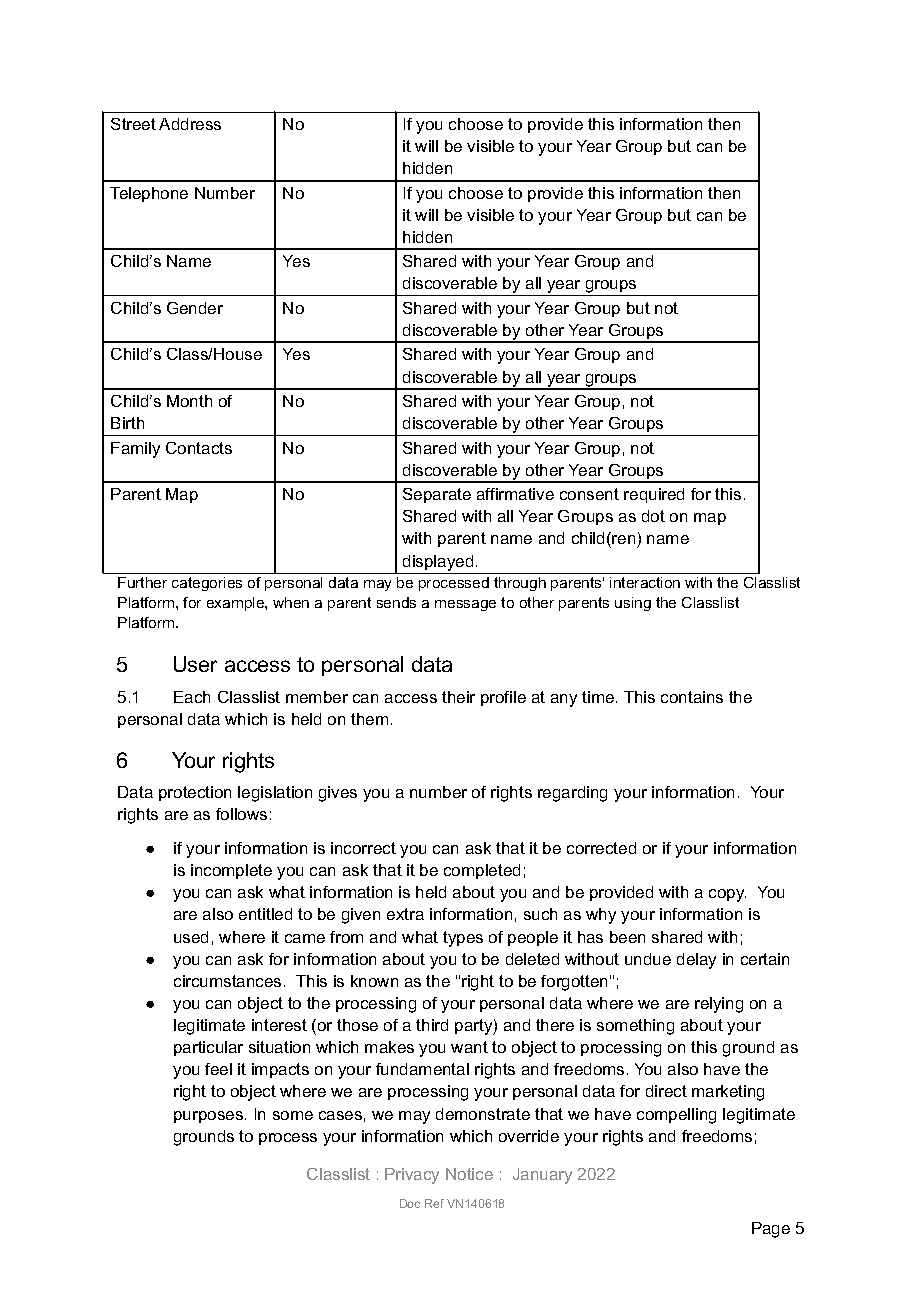 The width and height of the screenshot is (924, 1307). What do you see at coordinates (653, 516) in the screenshot?
I see `dot` at bounding box center [653, 516].
